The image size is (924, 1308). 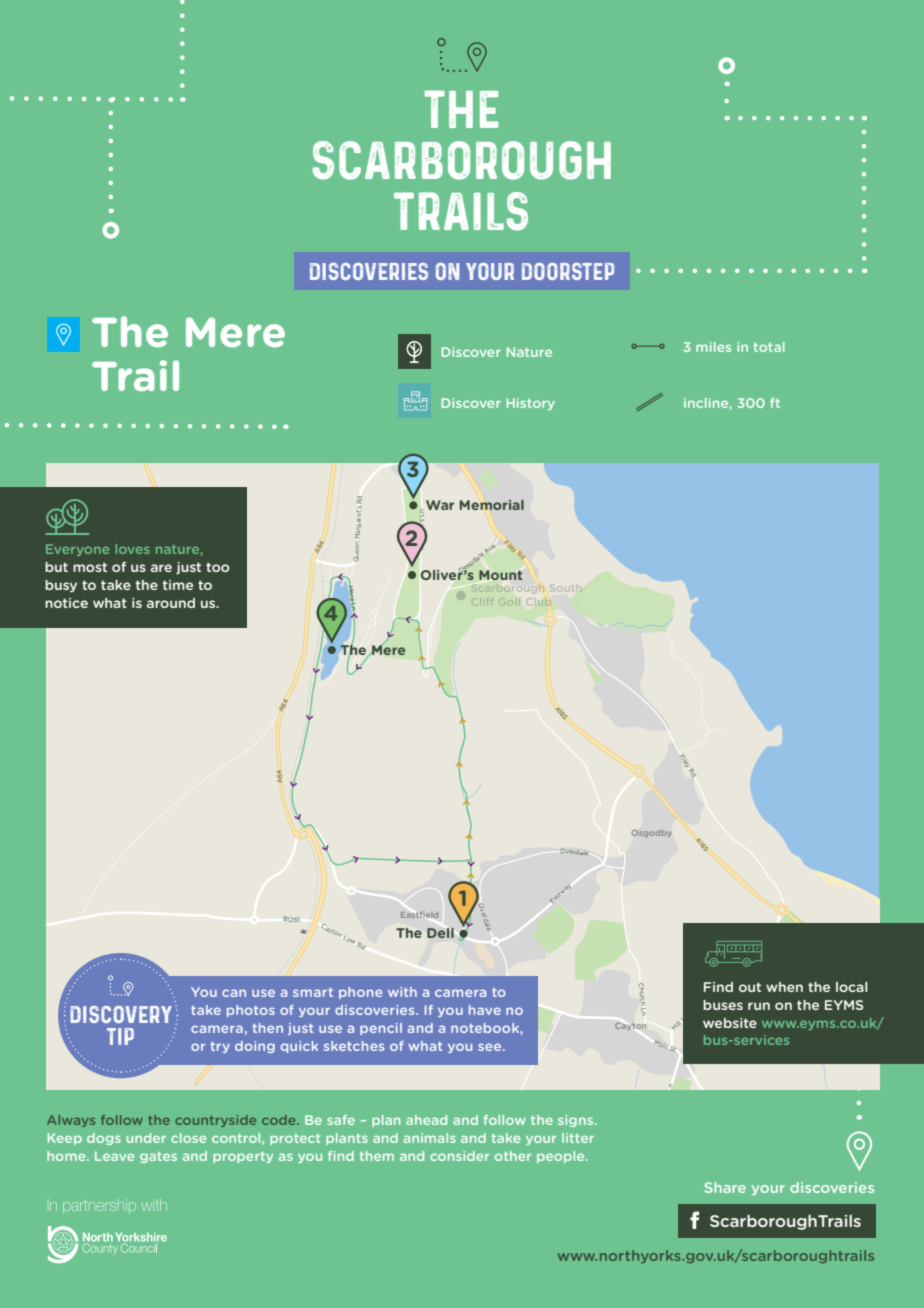 I want to click on gates, so click(x=158, y=1157).
